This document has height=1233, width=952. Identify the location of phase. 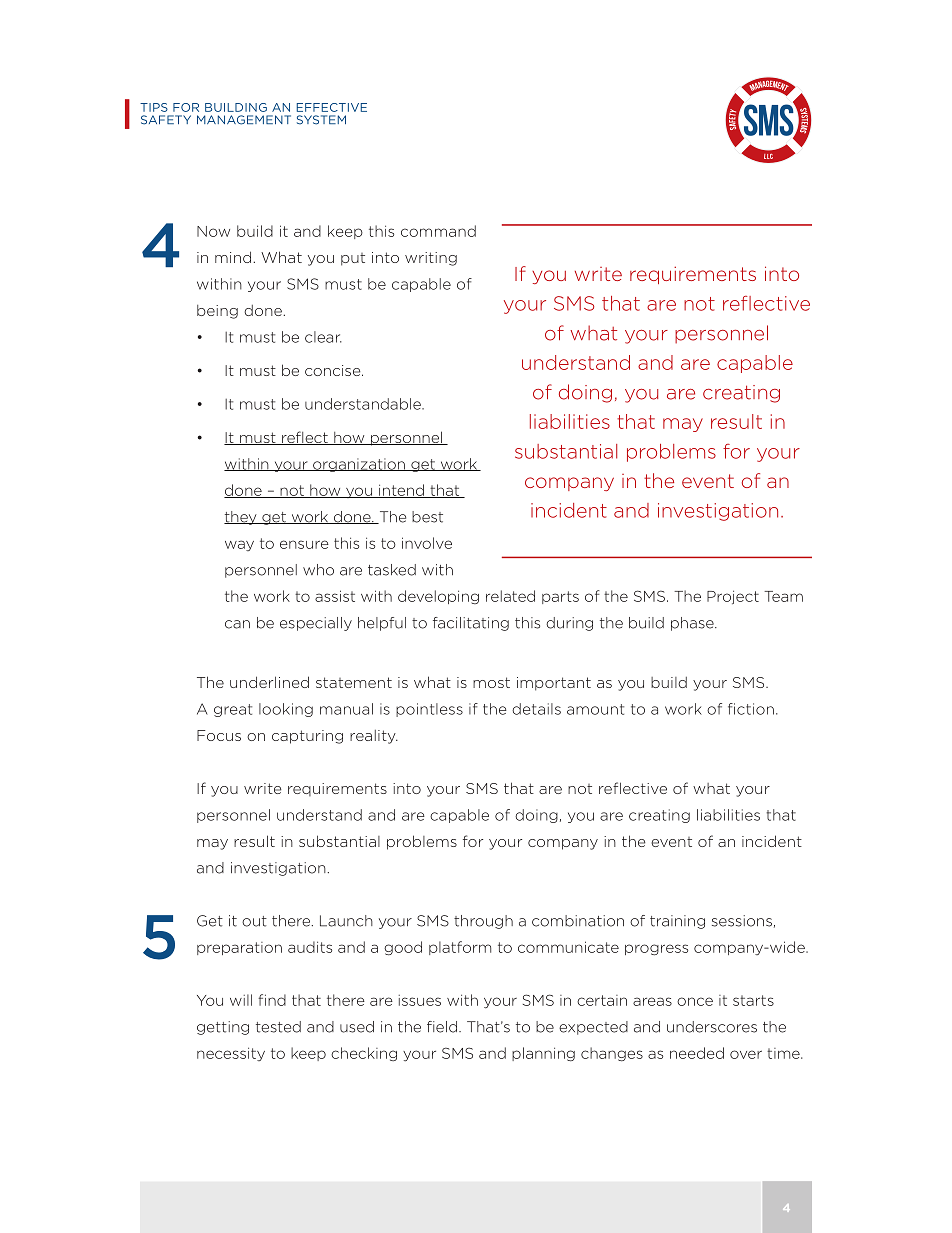
(693, 624).
